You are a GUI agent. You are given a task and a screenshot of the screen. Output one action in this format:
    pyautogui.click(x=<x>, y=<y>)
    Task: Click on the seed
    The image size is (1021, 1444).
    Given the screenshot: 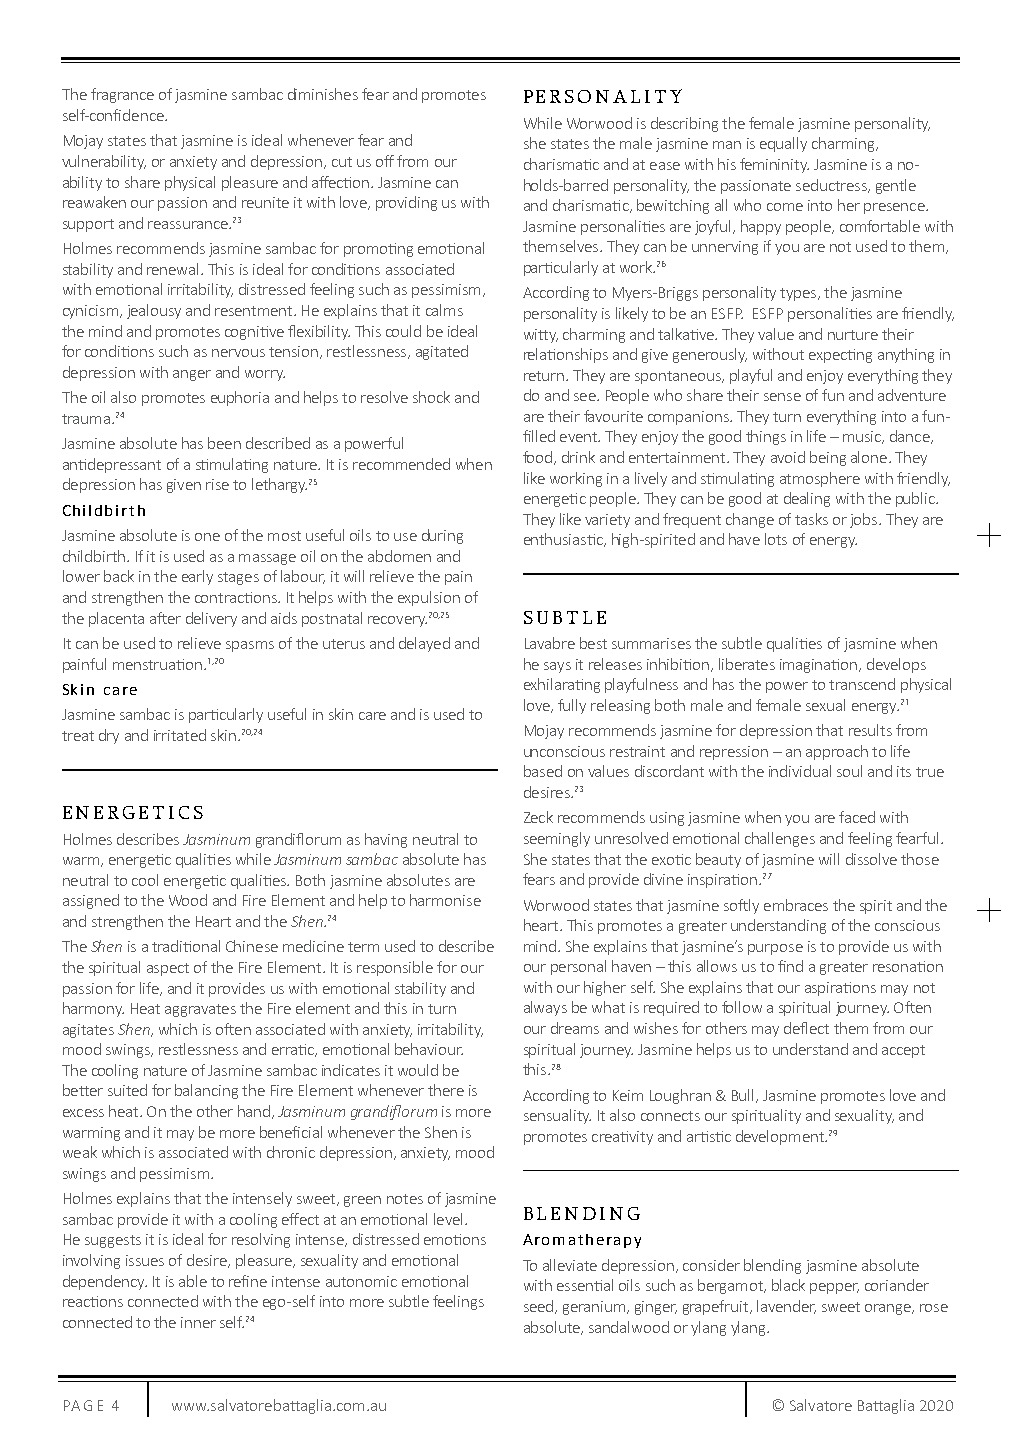 What is the action you would take?
    pyautogui.click(x=540, y=1307)
